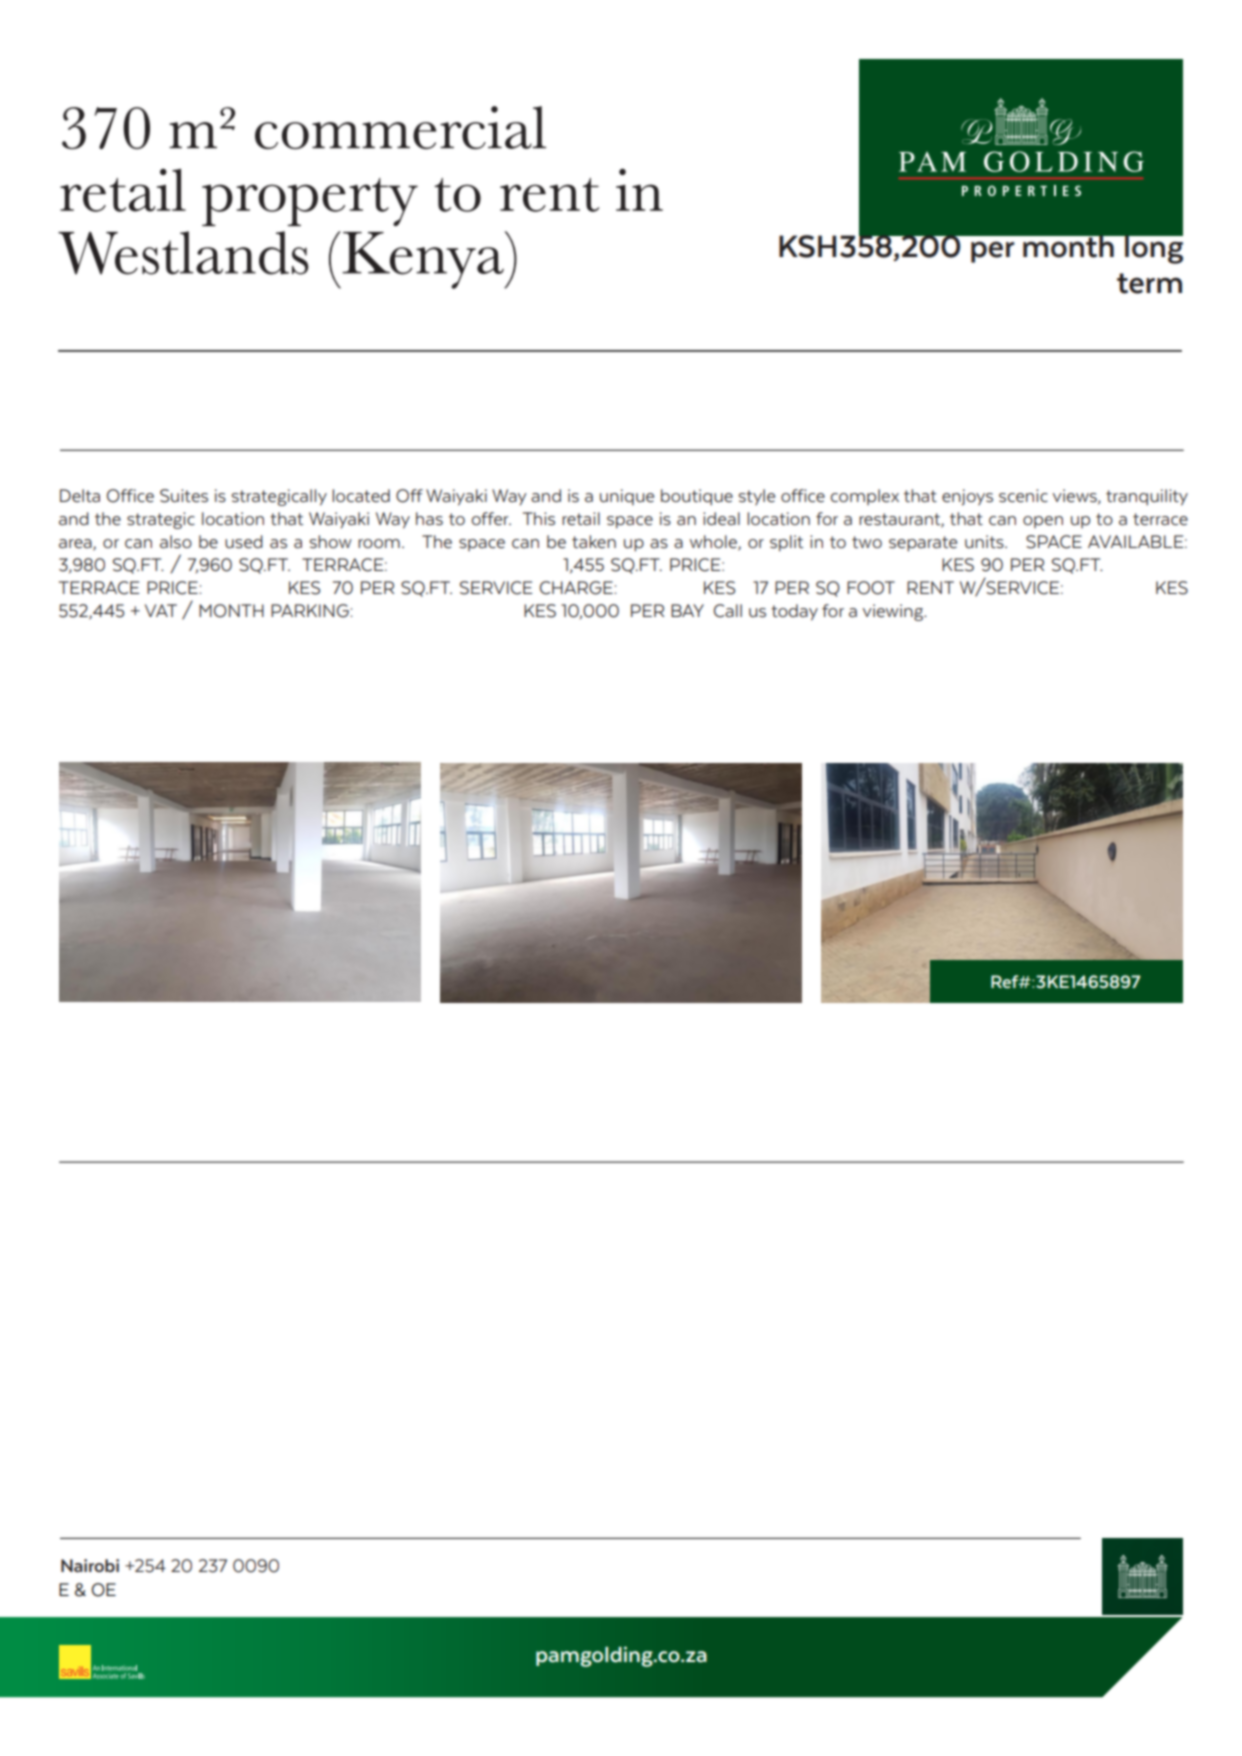 This screenshot has width=1242, height=1756. Describe the element at coordinates (687, 610) in the screenshot. I see `BAY` at that location.
